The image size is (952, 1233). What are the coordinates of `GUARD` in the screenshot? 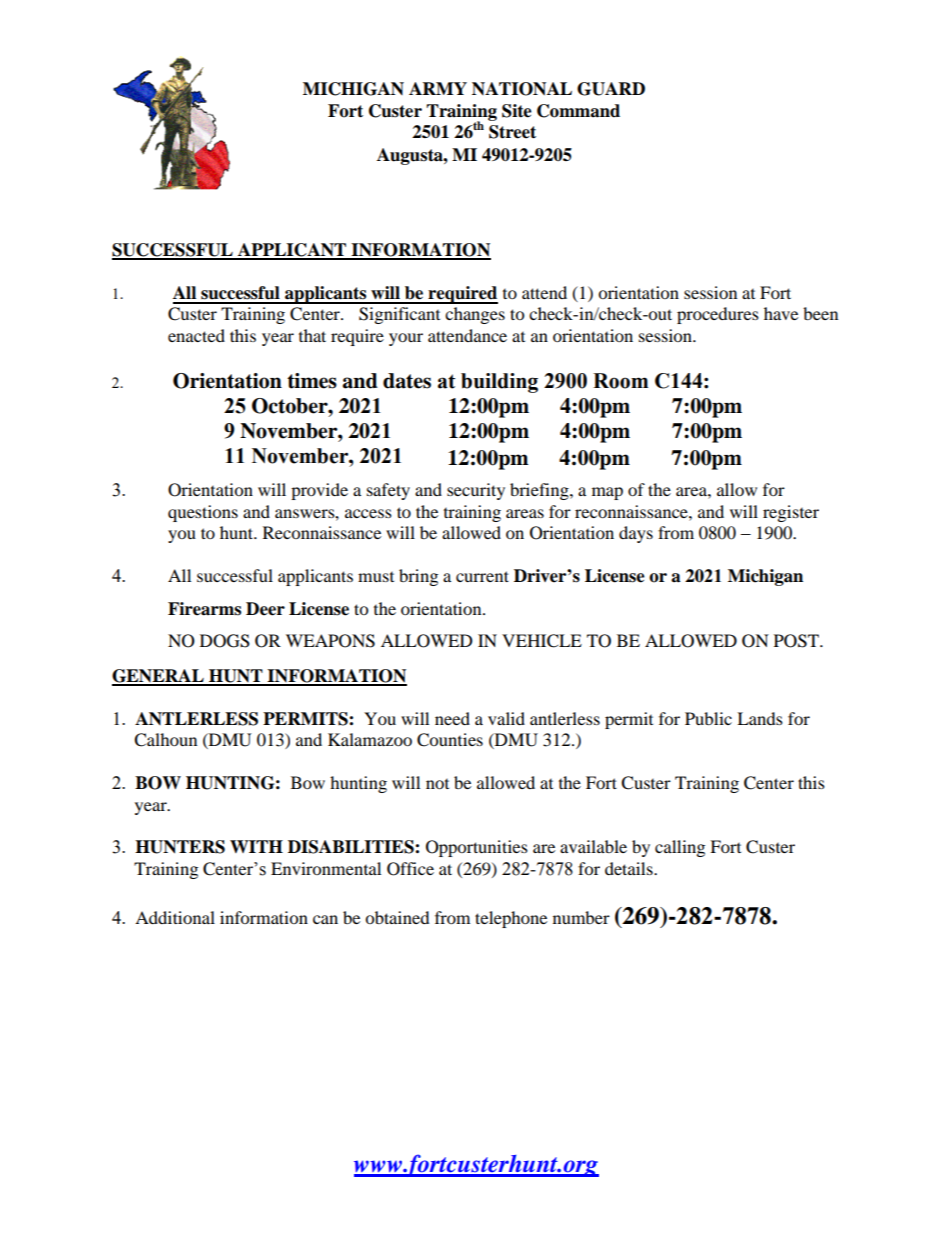 It's located at (611, 89).
